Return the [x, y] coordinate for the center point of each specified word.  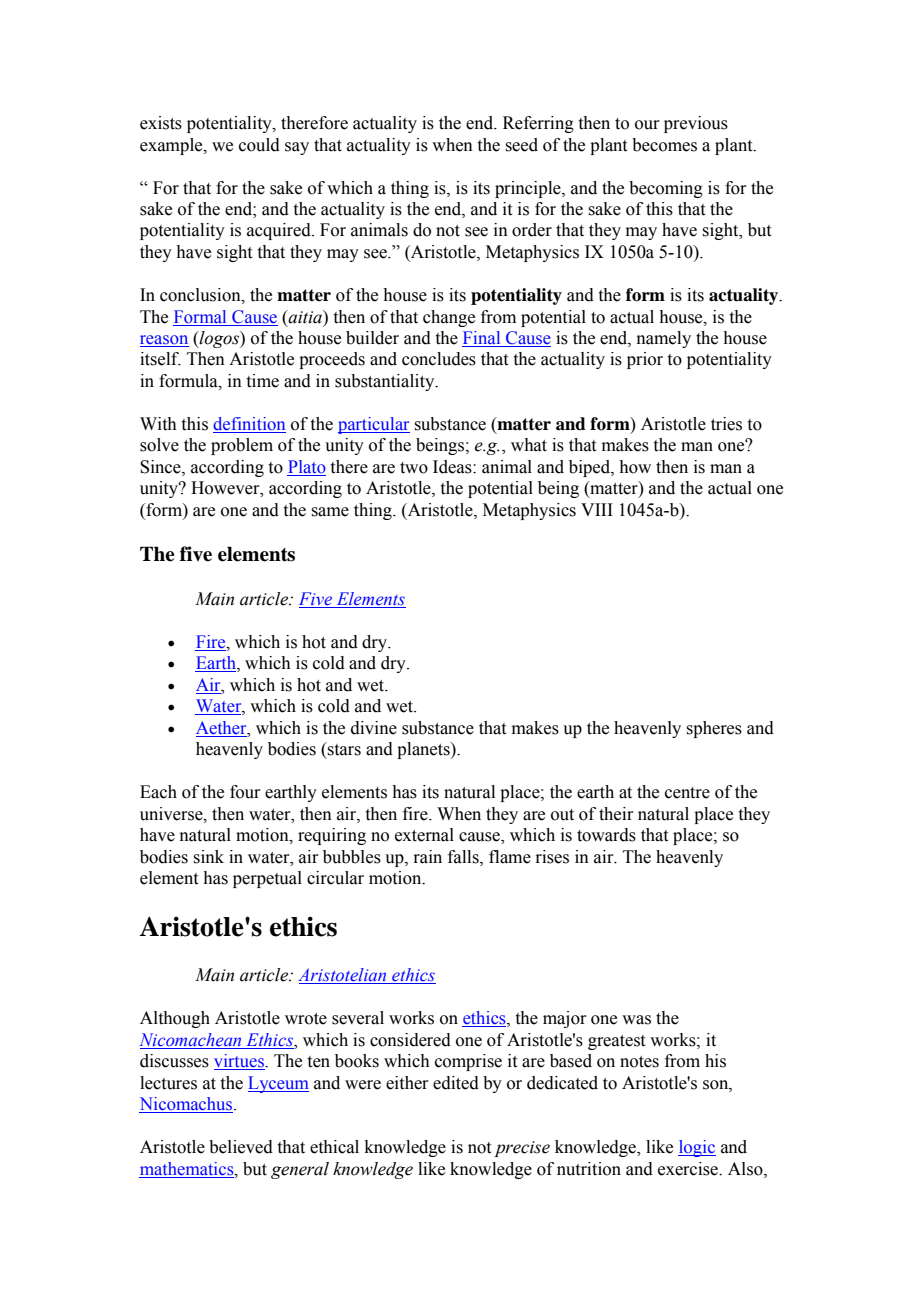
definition [249, 425]
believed [241, 1147]
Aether [222, 728]
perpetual [267, 879]
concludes [439, 359]
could [259, 145]
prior [645, 360]
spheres [714, 729]
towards [606, 835]
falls [464, 857]
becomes [664, 145]
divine [374, 728]
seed [521, 145]
